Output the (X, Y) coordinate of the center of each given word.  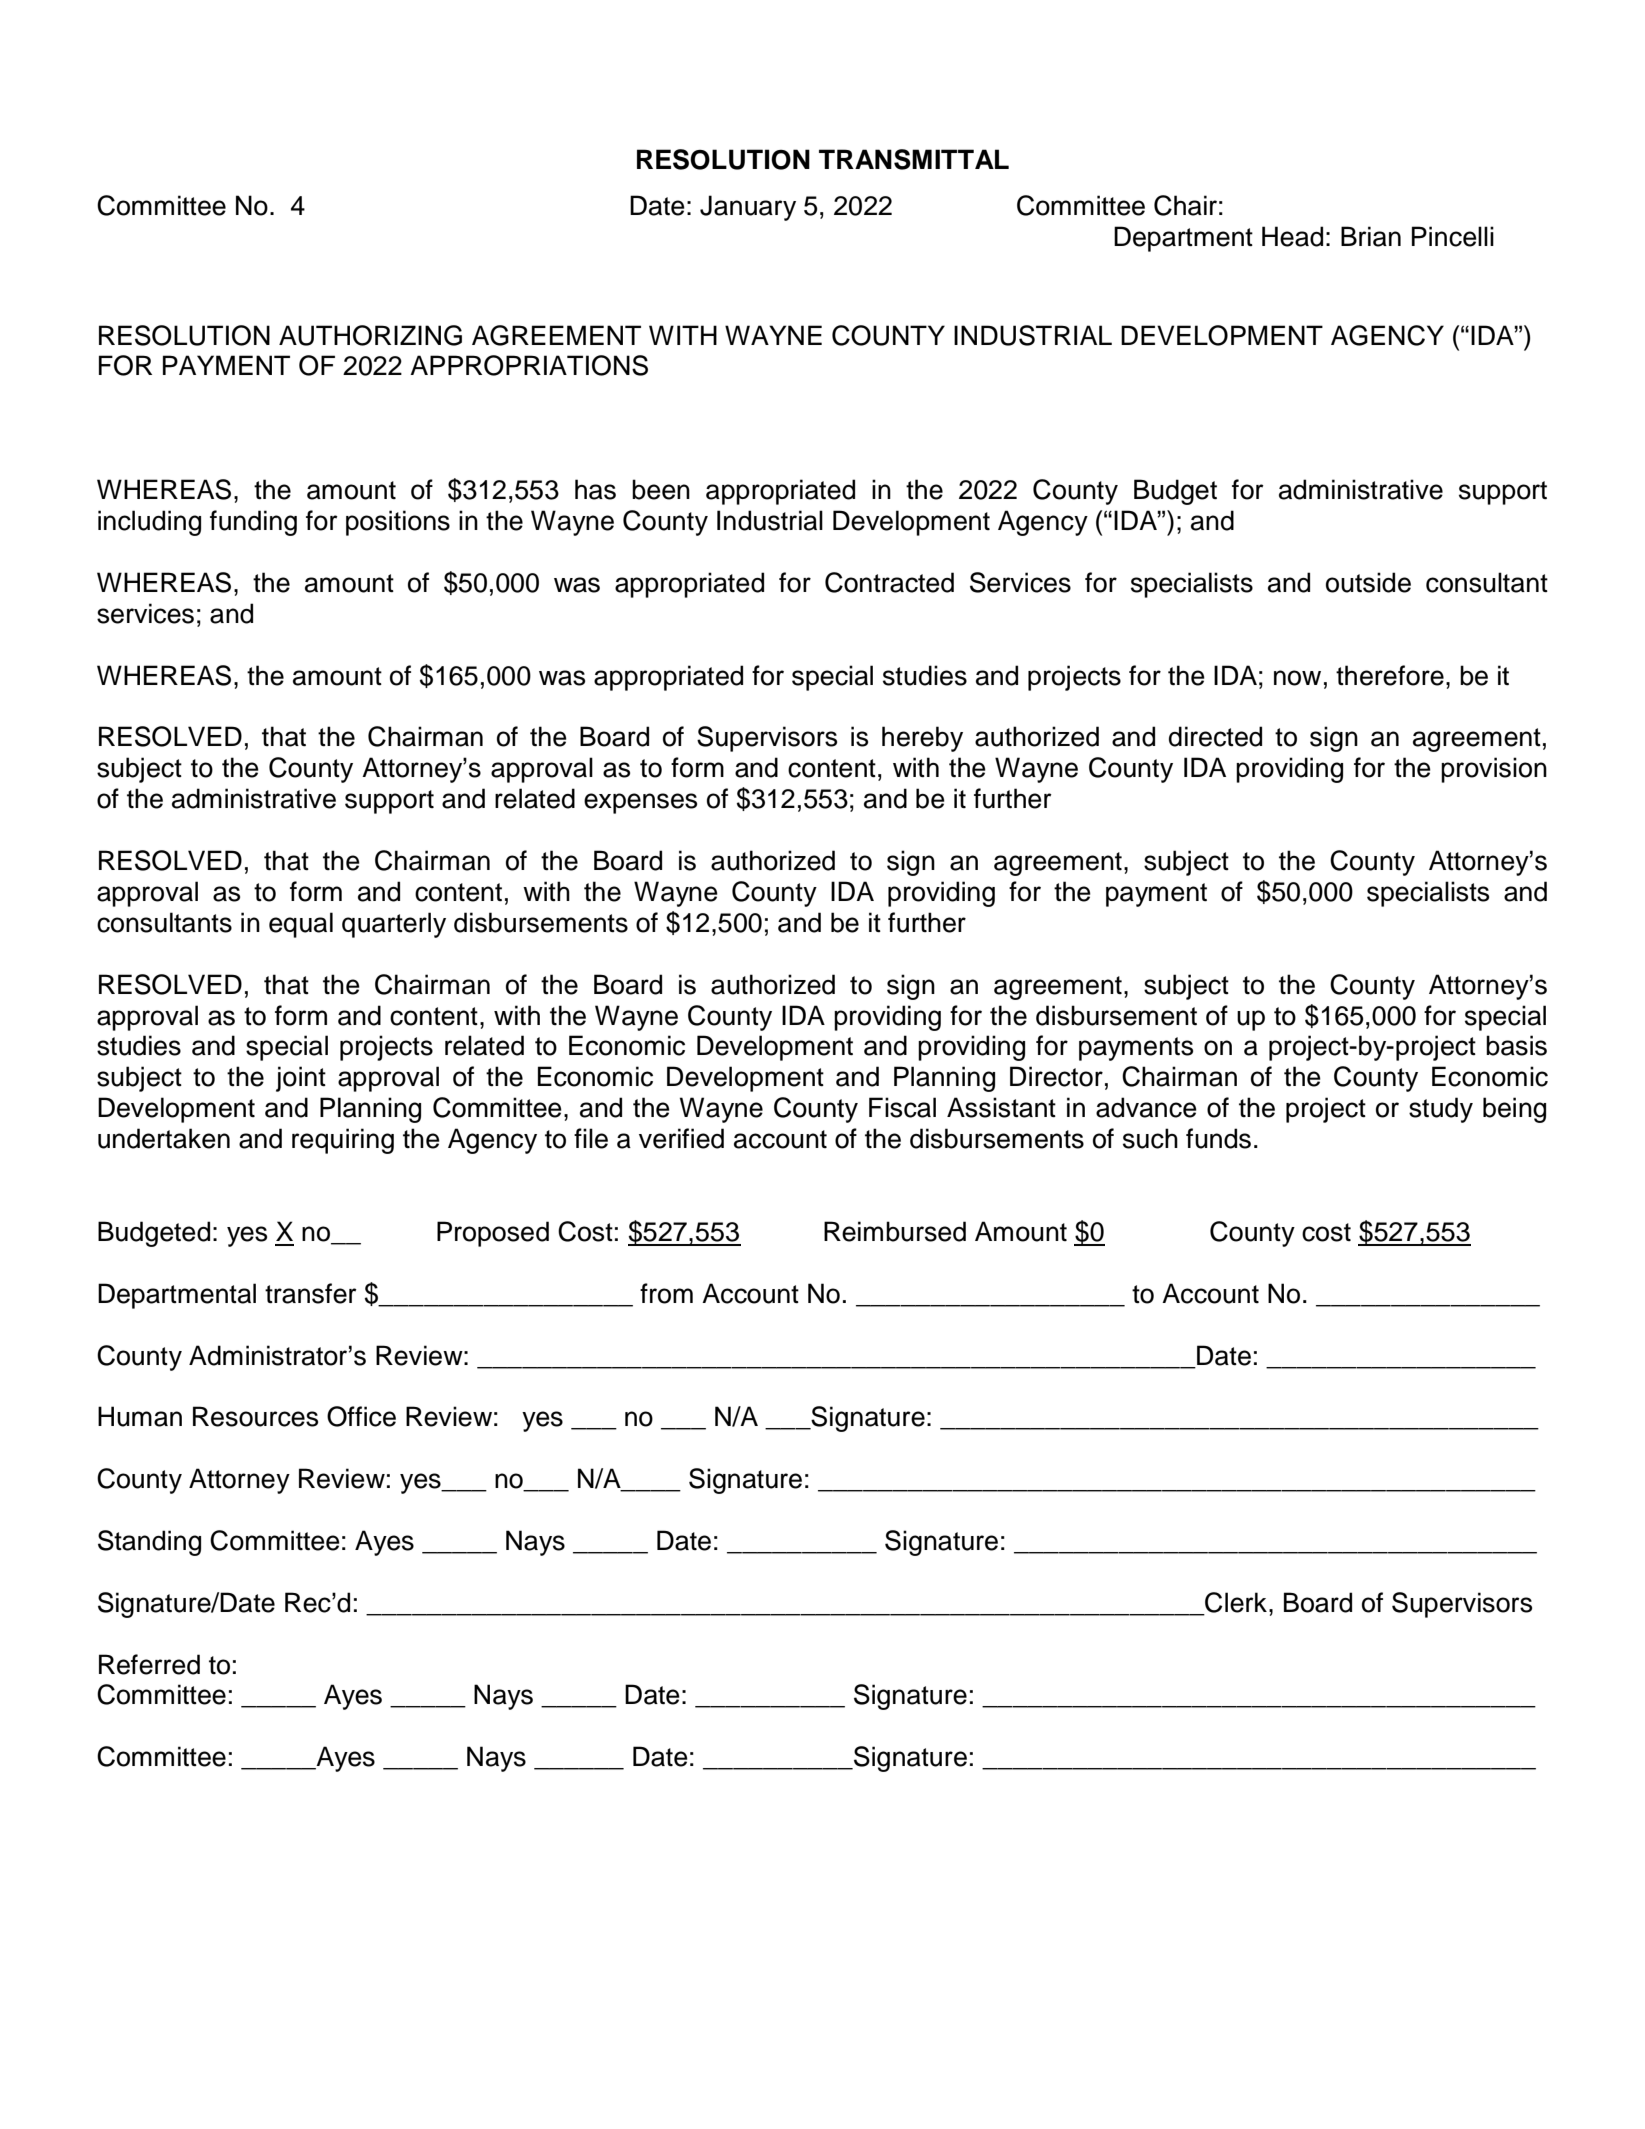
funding (253, 523)
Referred (149, 1664)
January (748, 208)
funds (1218, 1138)
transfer (311, 1293)
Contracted (889, 582)
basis (1516, 1045)
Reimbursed (895, 1231)
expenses (640, 803)
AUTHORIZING (370, 335)
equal (301, 925)
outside (1368, 582)
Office (361, 1416)
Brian (1371, 236)
